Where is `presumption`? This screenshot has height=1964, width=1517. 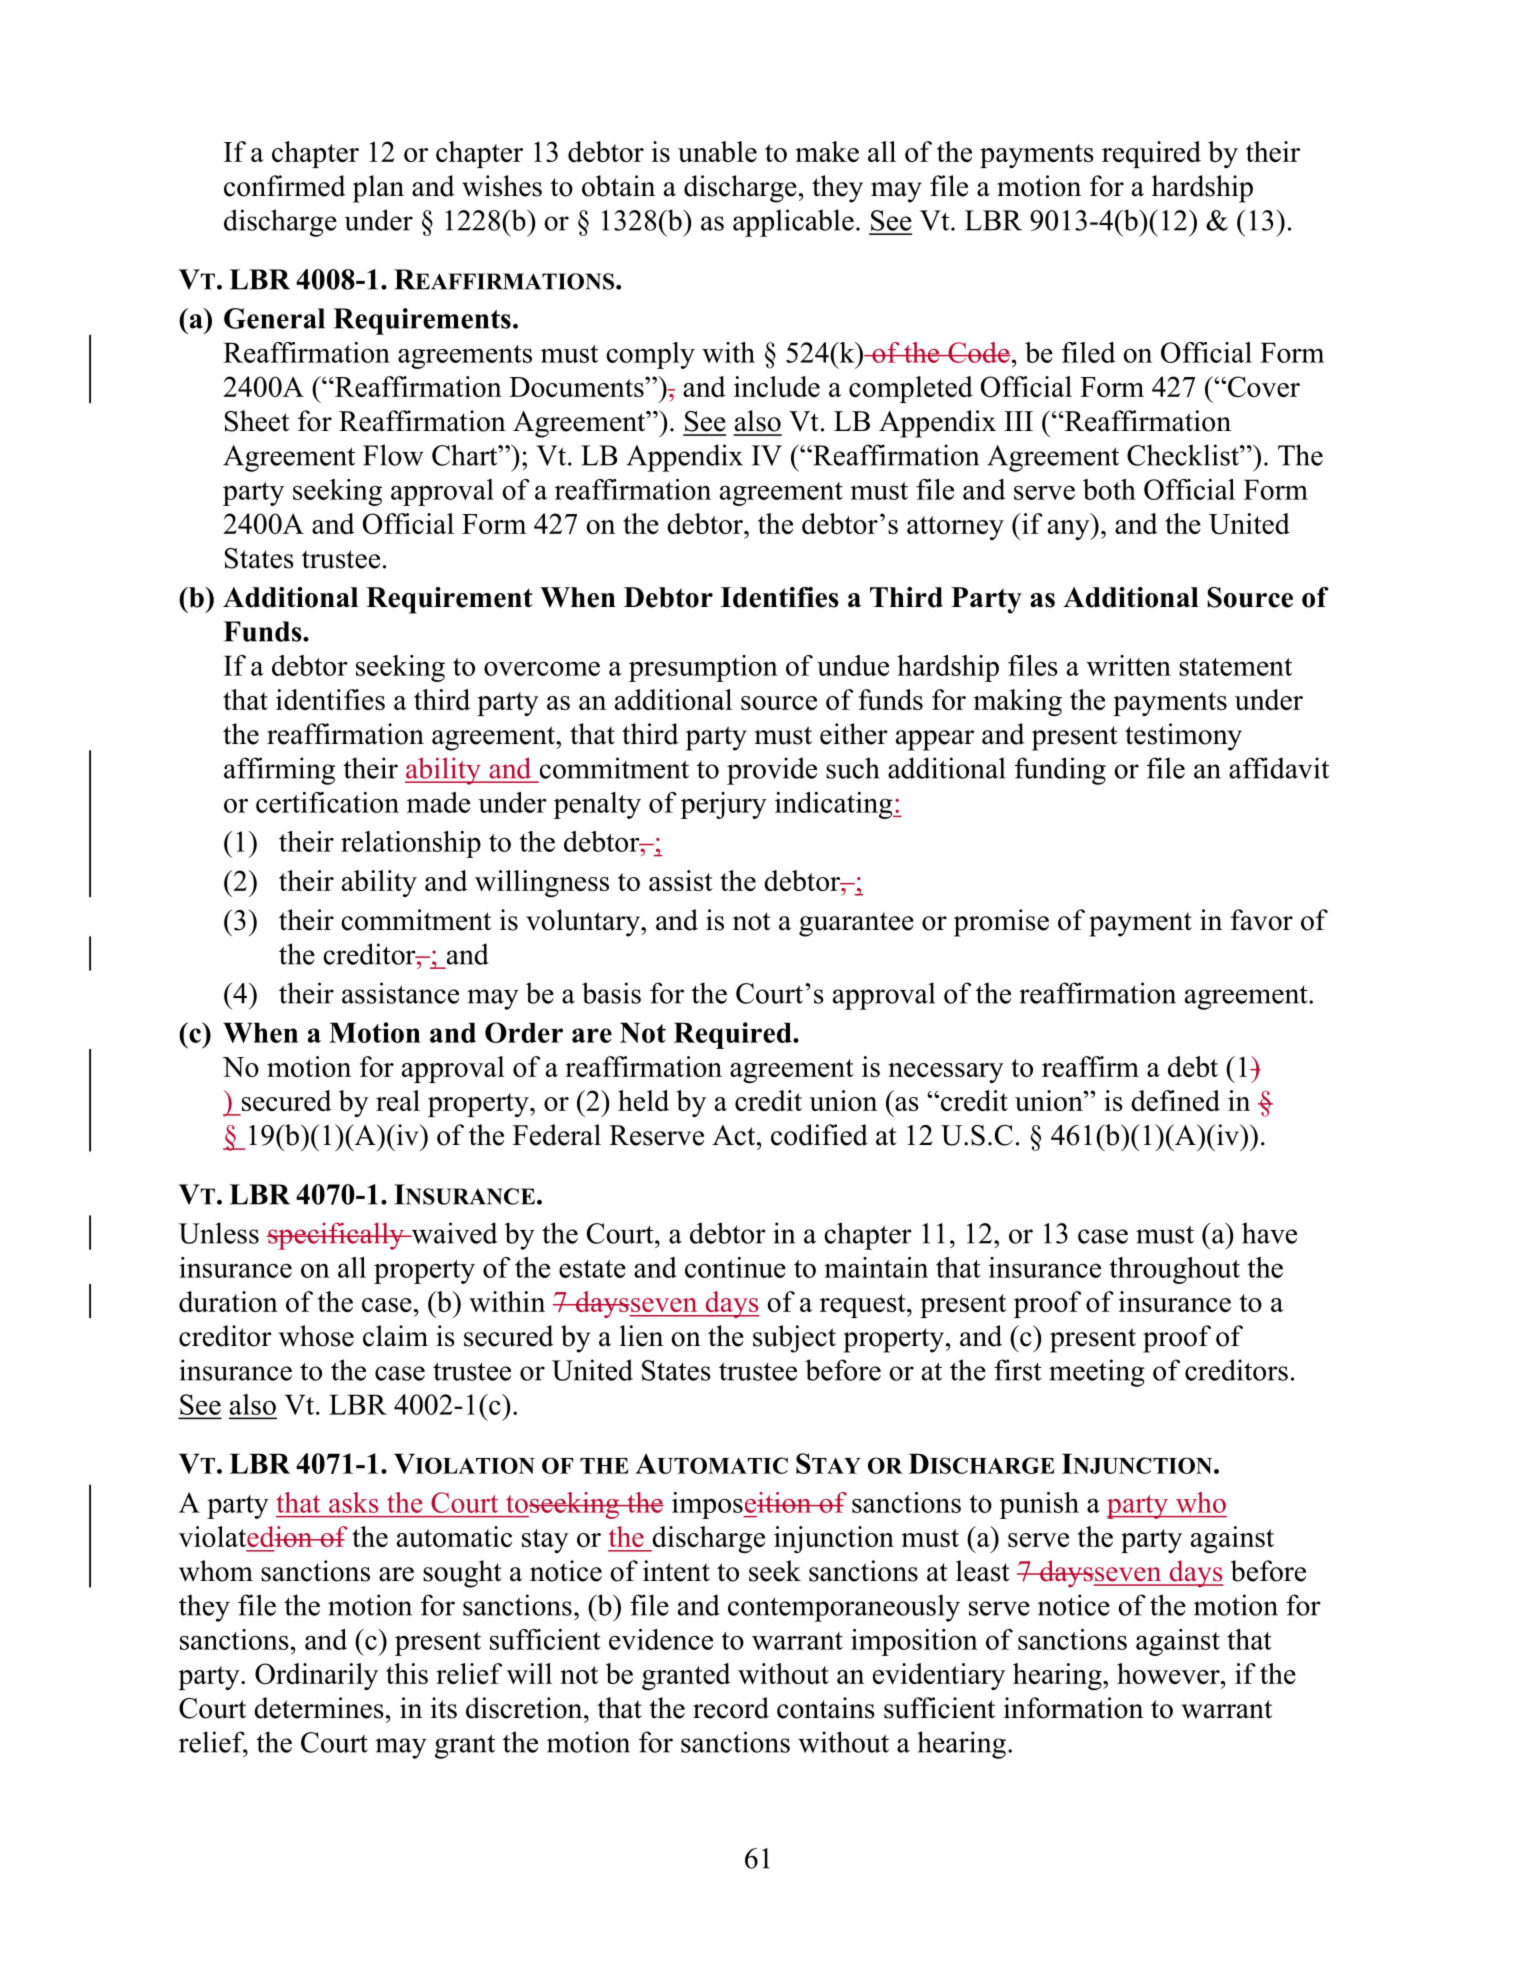
presumption is located at coordinates (703, 668).
